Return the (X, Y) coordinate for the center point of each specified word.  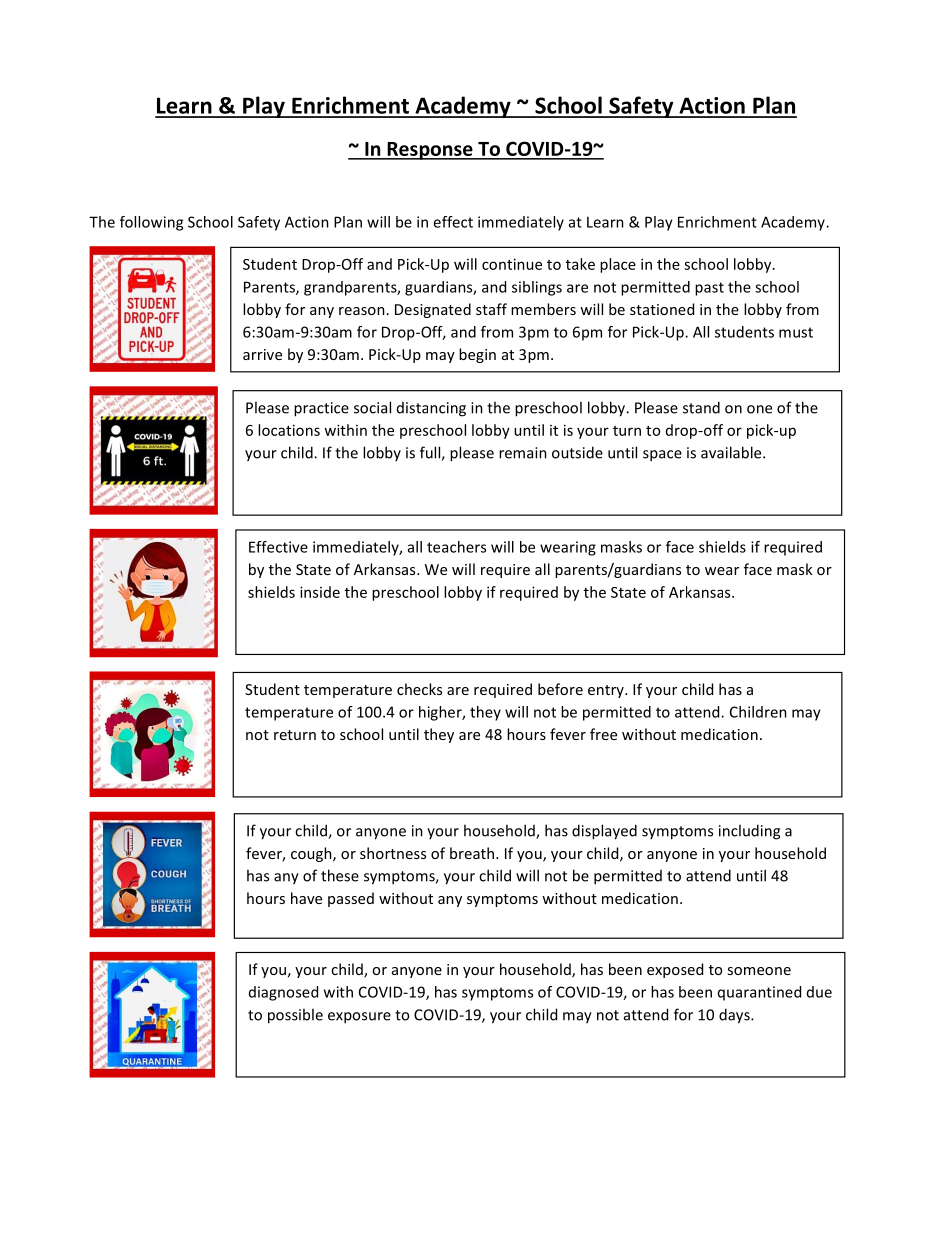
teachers (456, 547)
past (709, 289)
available (732, 452)
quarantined (759, 993)
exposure (359, 1018)
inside (320, 592)
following (151, 223)
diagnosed (283, 993)
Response (430, 151)
